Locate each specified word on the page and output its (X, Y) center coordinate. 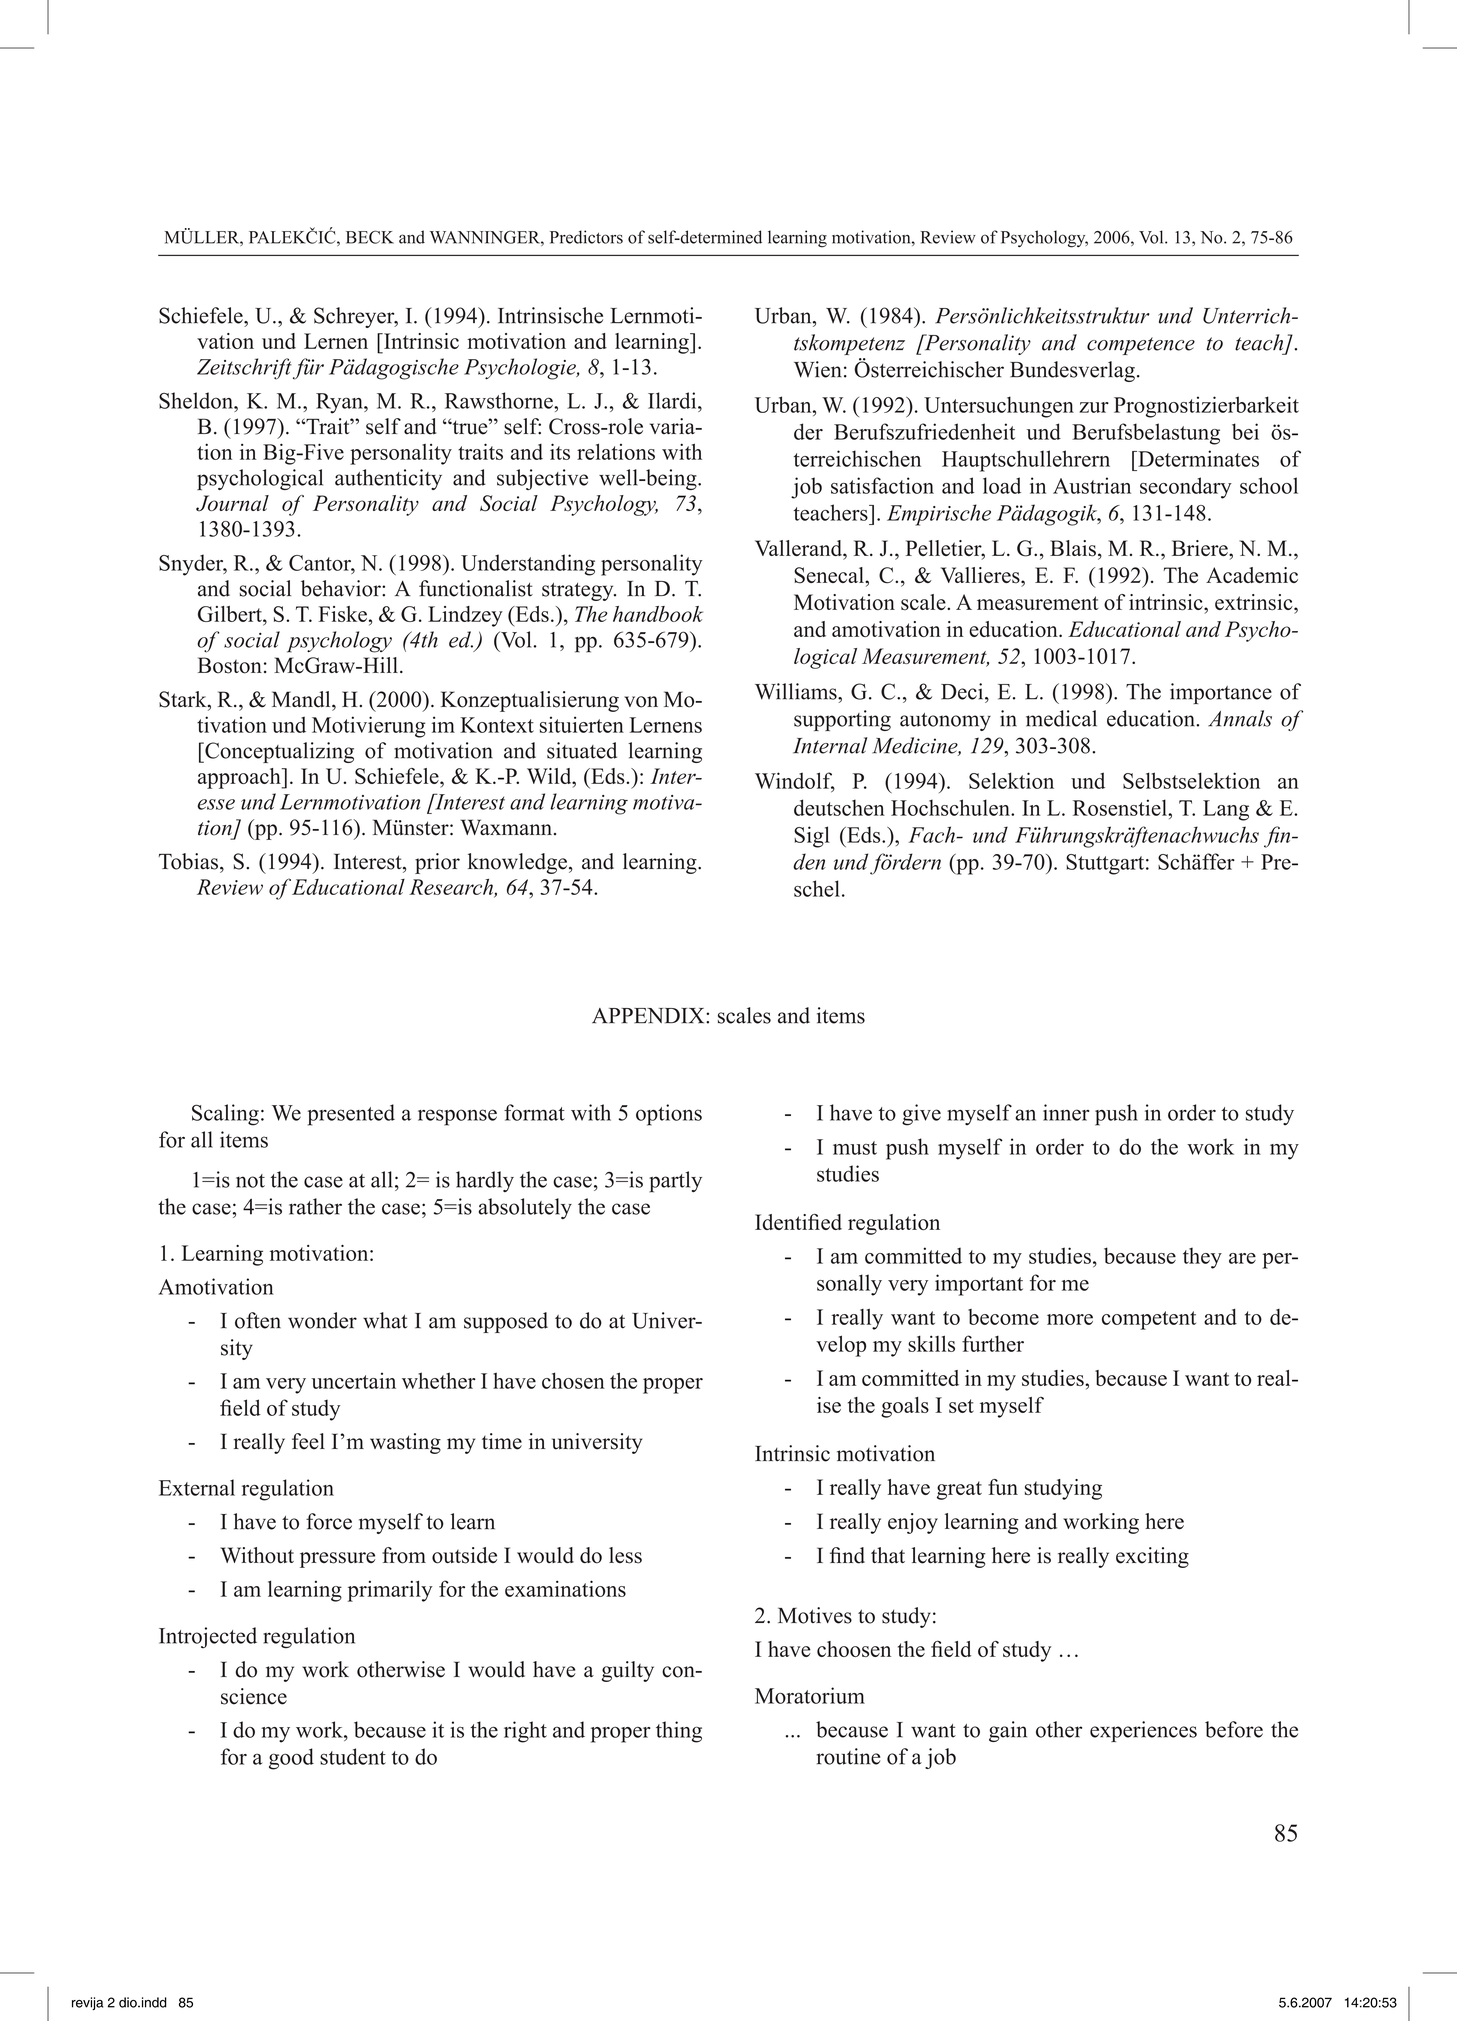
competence (1141, 346)
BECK (370, 237)
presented (351, 1115)
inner (1066, 1112)
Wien (818, 369)
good (291, 1759)
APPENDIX (649, 1016)
